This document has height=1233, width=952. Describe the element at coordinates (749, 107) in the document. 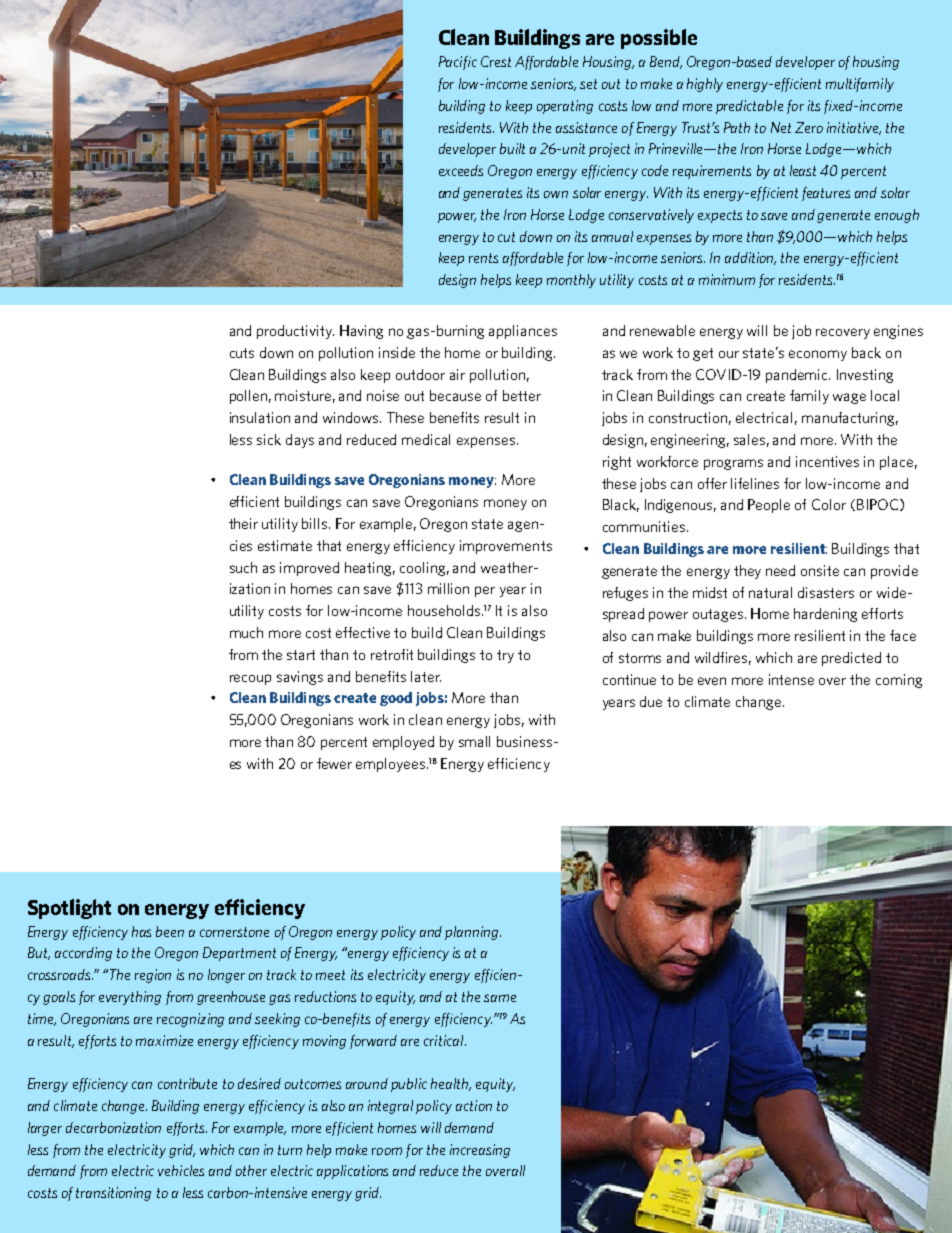

I see `predictable` at that location.
